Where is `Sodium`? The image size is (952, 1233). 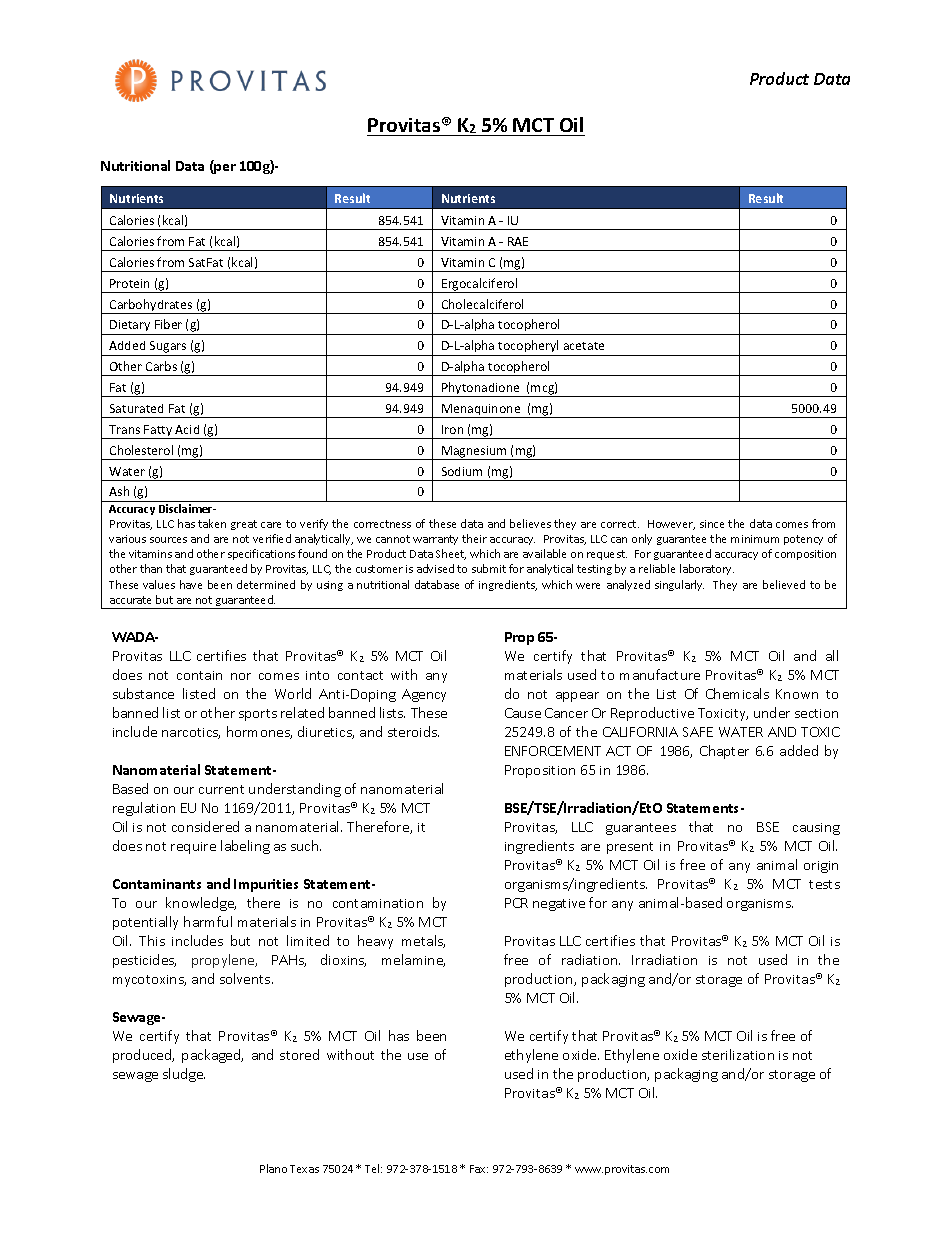 Sodium is located at coordinates (462, 471).
